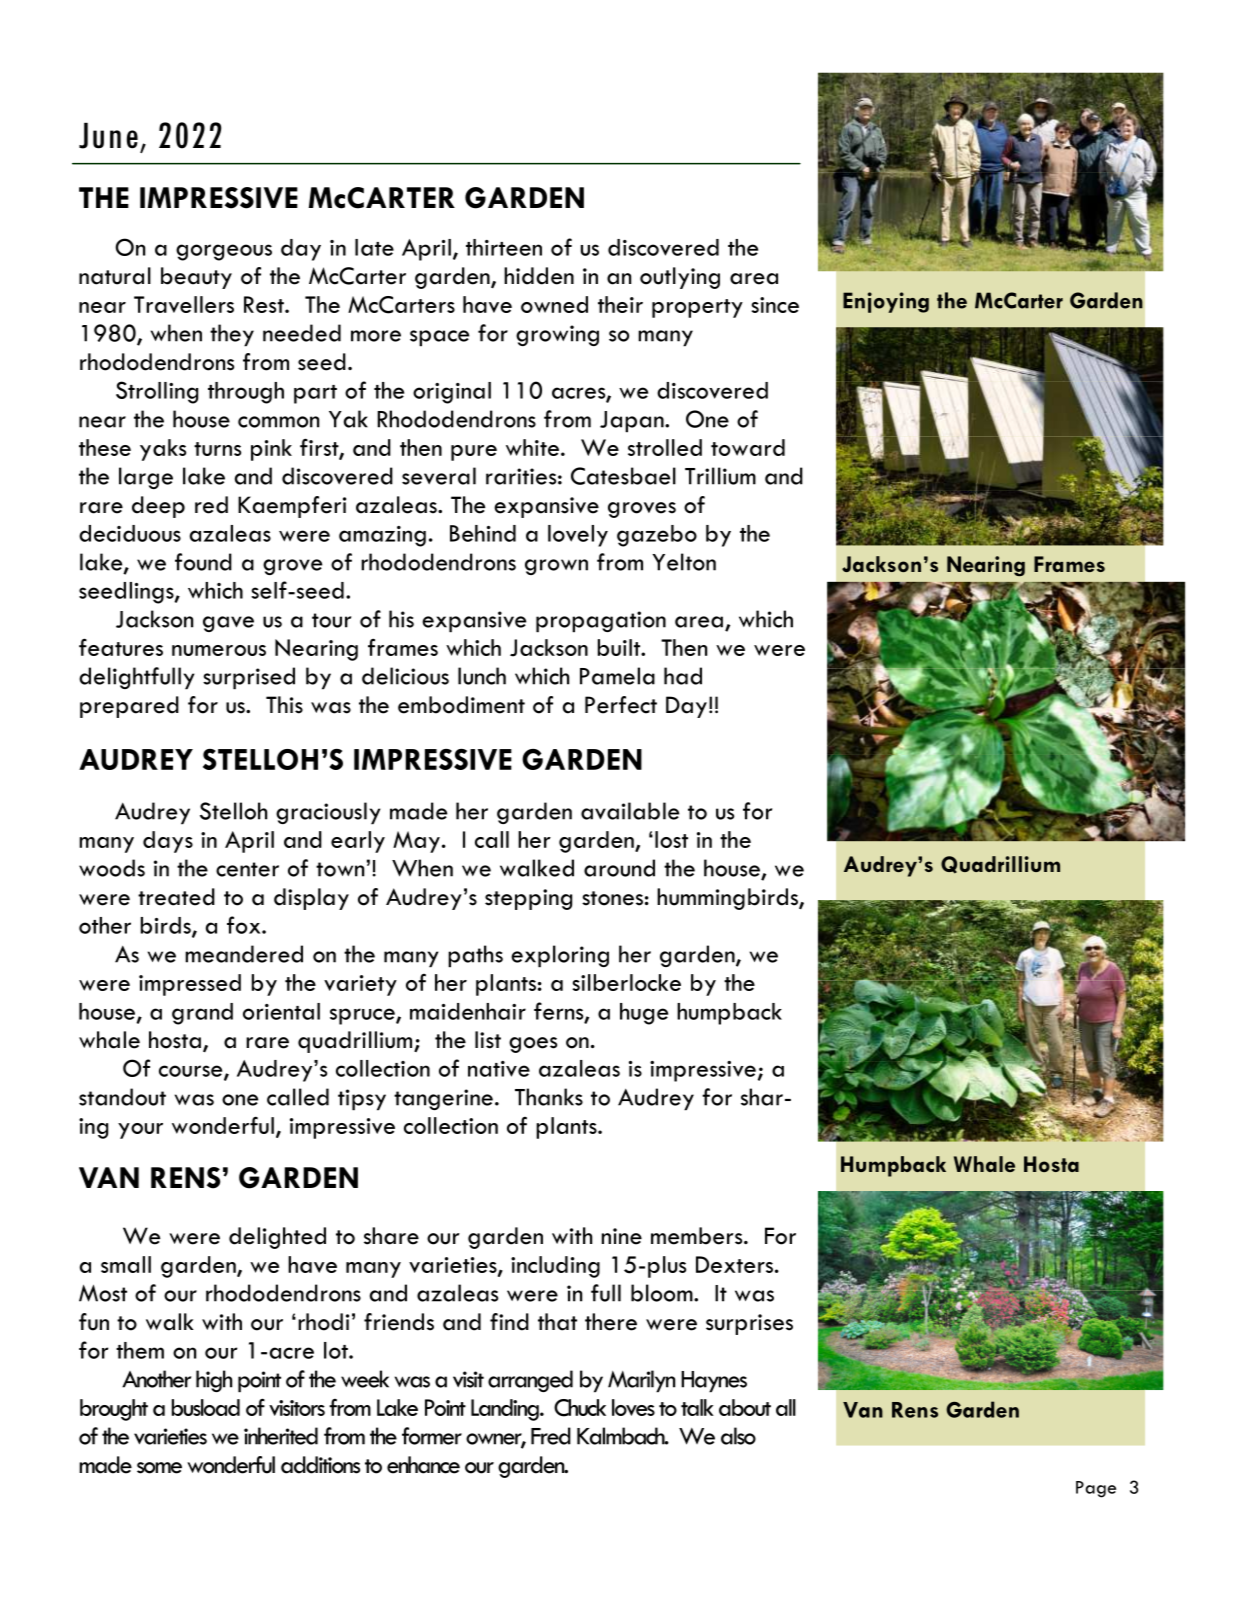  Describe the element at coordinates (202, 1014) in the screenshot. I see `grand` at that location.
